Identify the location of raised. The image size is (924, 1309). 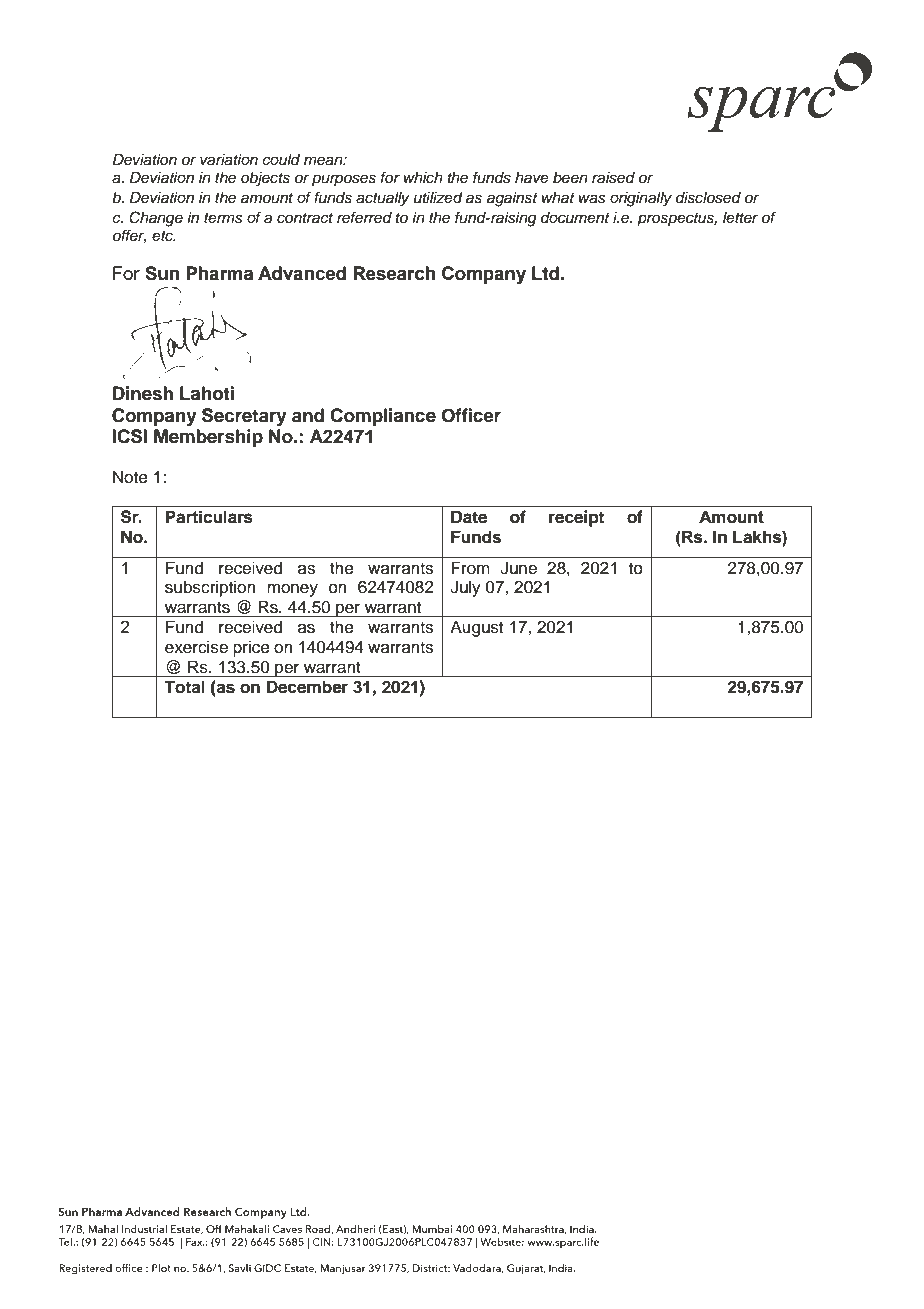
(613, 178).
